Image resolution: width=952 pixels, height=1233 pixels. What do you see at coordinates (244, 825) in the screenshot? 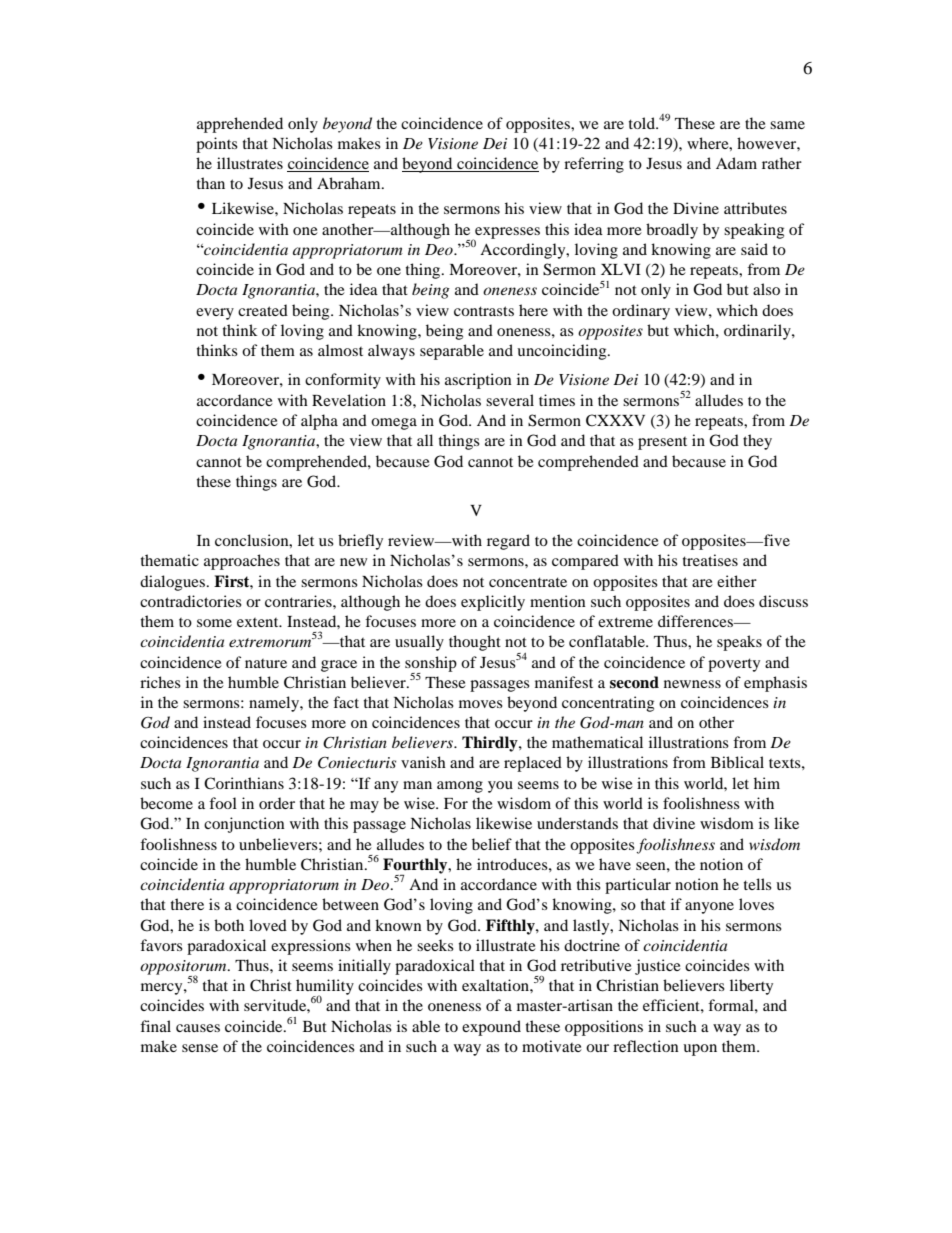
I see `conjunction` at bounding box center [244, 825].
